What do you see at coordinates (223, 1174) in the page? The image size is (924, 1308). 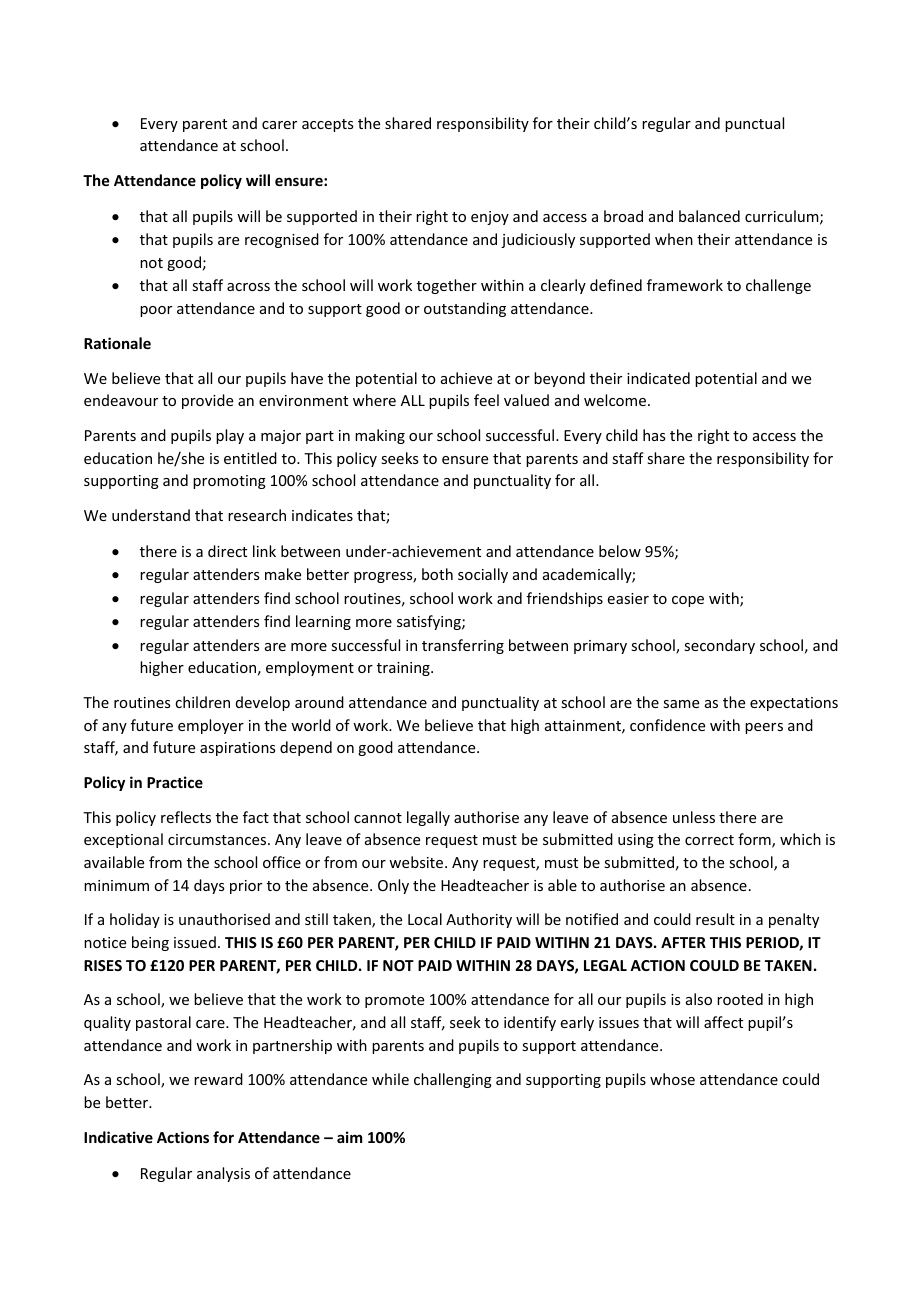 I see `analysis` at bounding box center [223, 1174].
